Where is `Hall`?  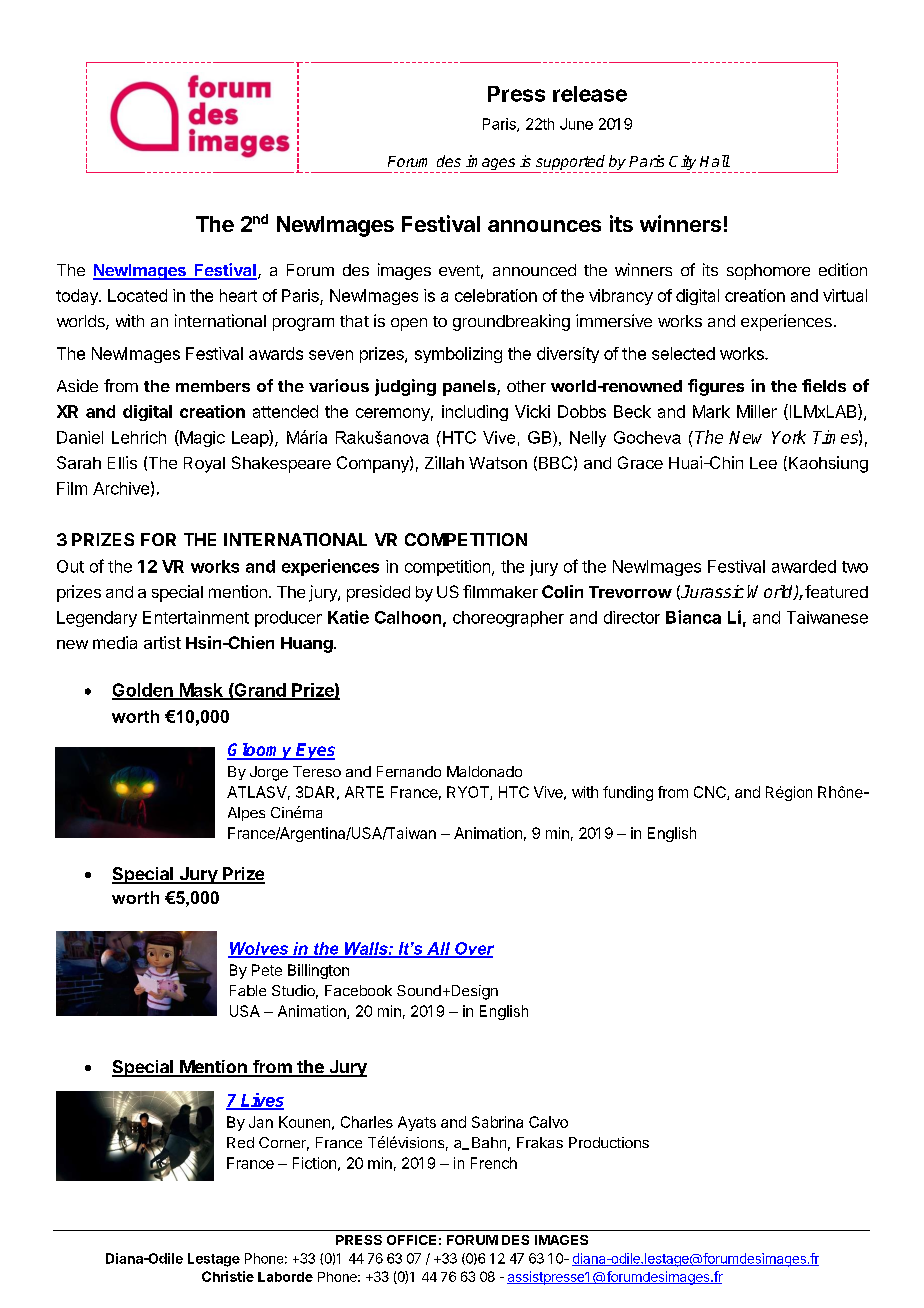
Hall is located at coordinates (715, 161).
